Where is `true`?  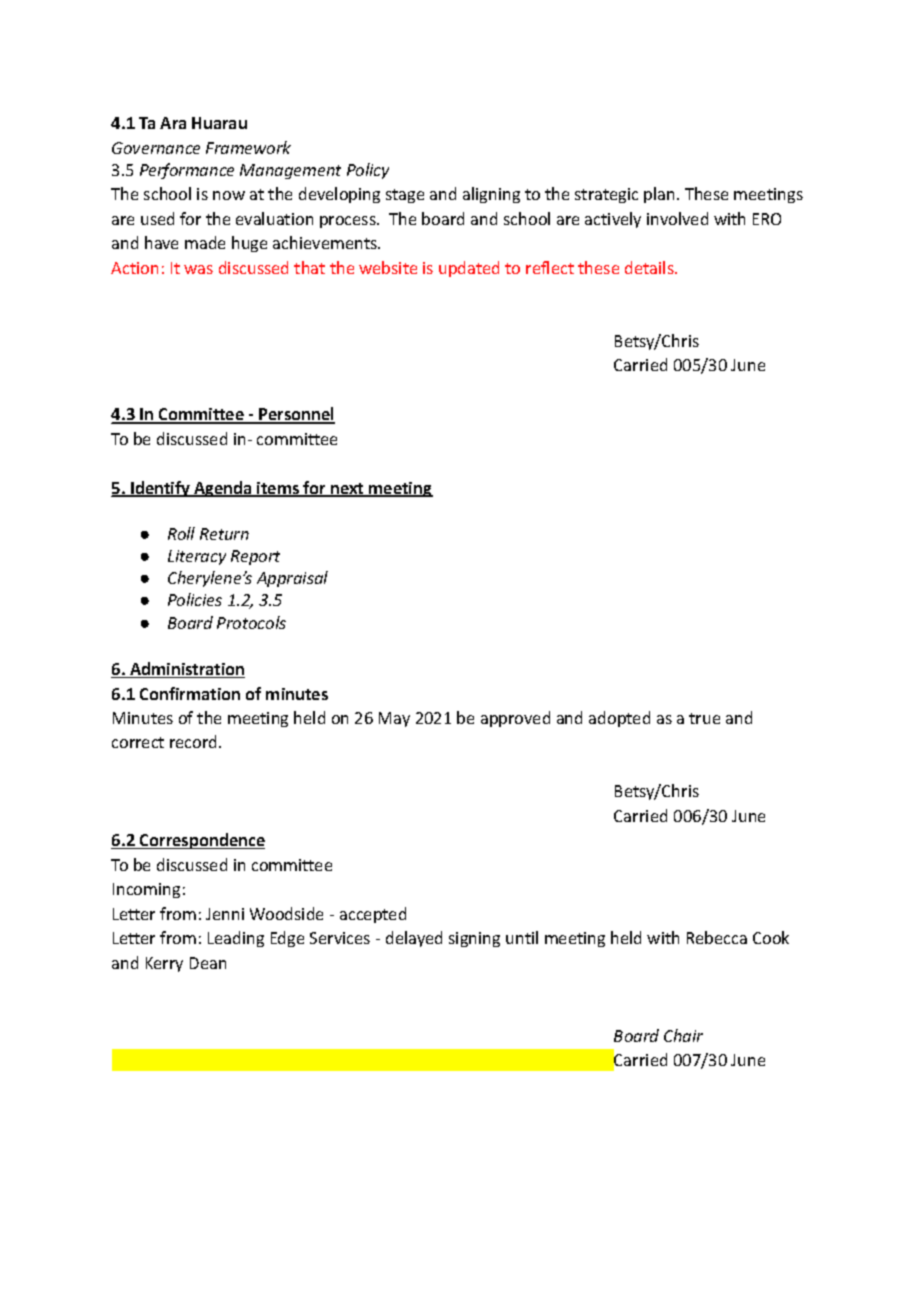
true is located at coordinates (704, 718).
